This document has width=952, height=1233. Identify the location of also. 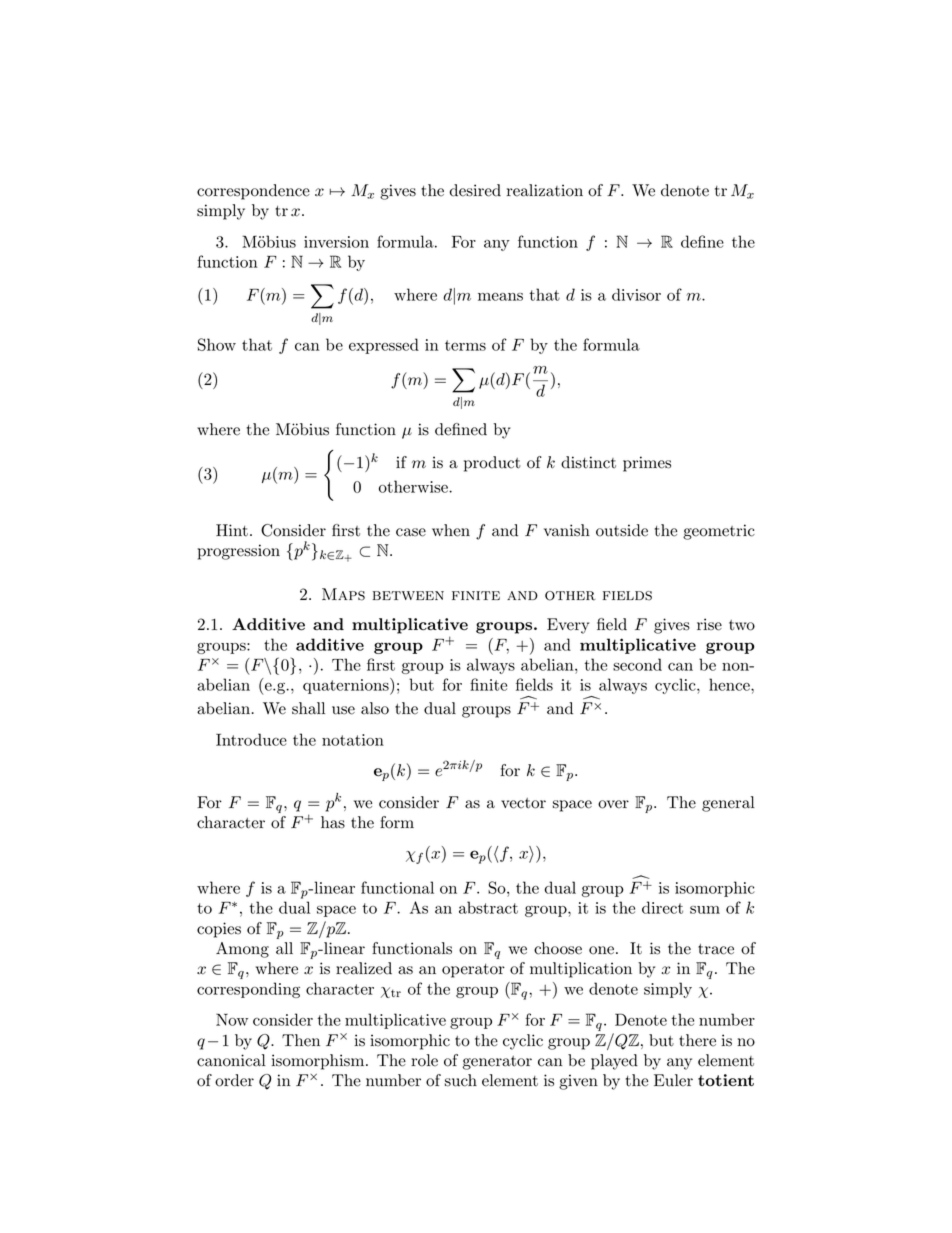
(375, 708).
